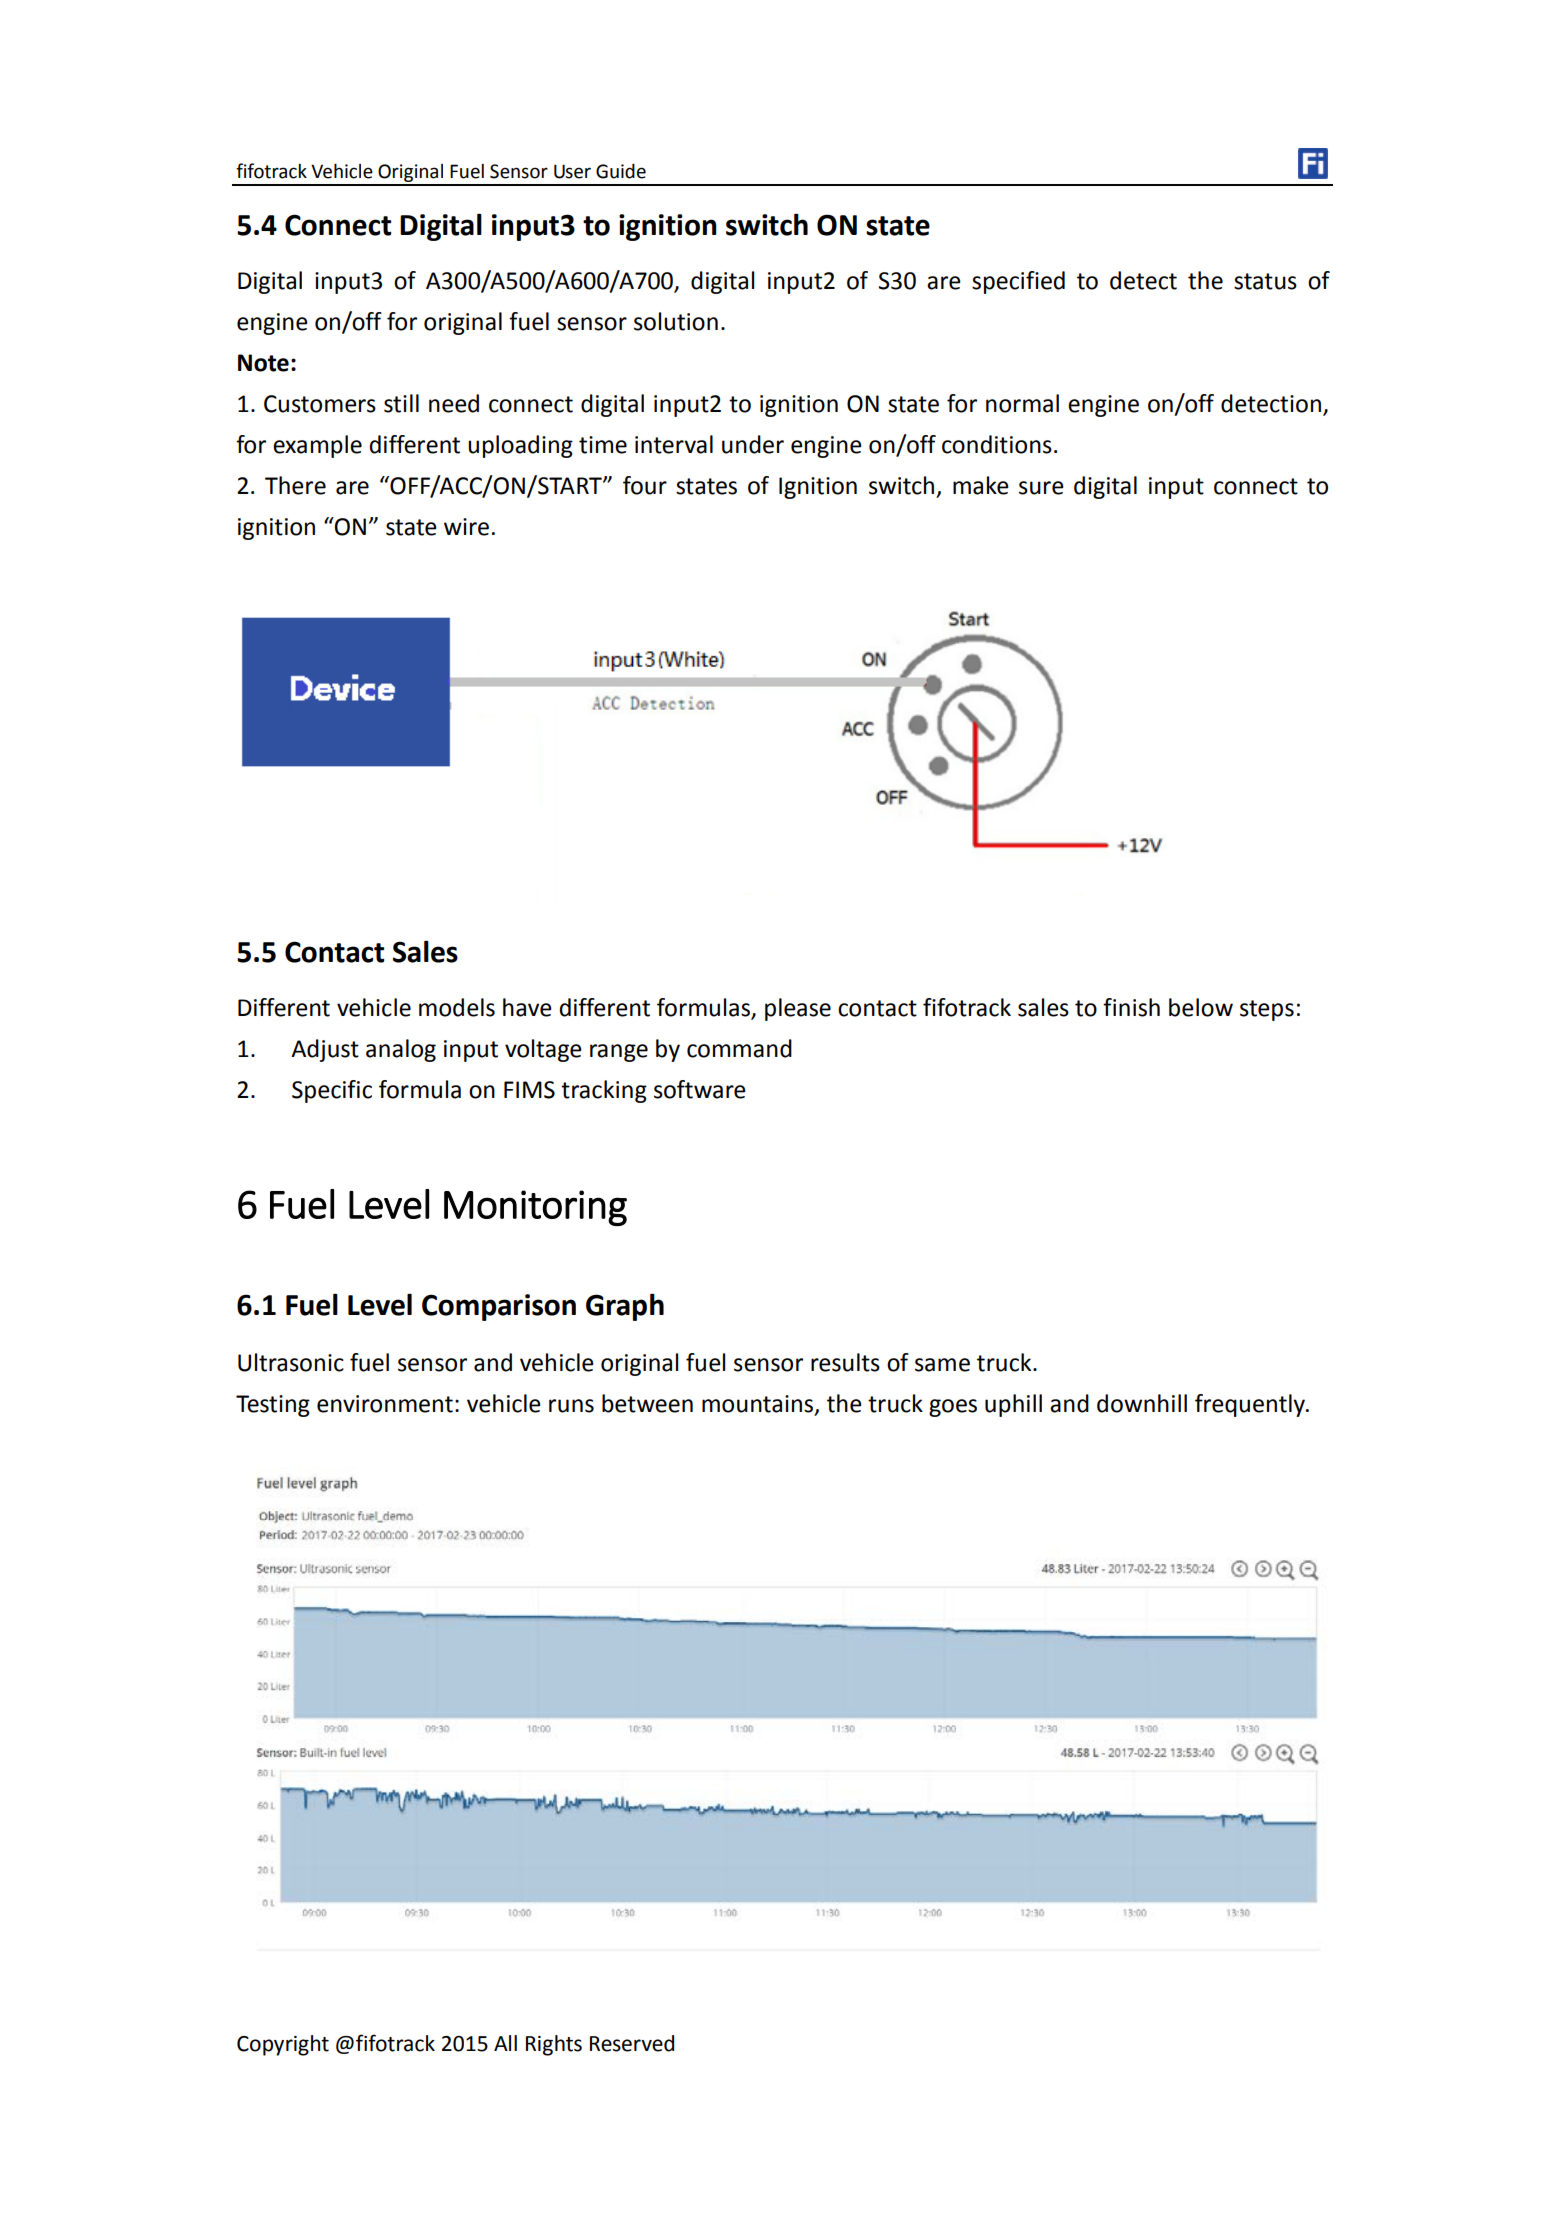 This screenshot has height=2214, width=1566. Describe the element at coordinates (332, 1091) in the screenshot. I see `Specific` at that location.
